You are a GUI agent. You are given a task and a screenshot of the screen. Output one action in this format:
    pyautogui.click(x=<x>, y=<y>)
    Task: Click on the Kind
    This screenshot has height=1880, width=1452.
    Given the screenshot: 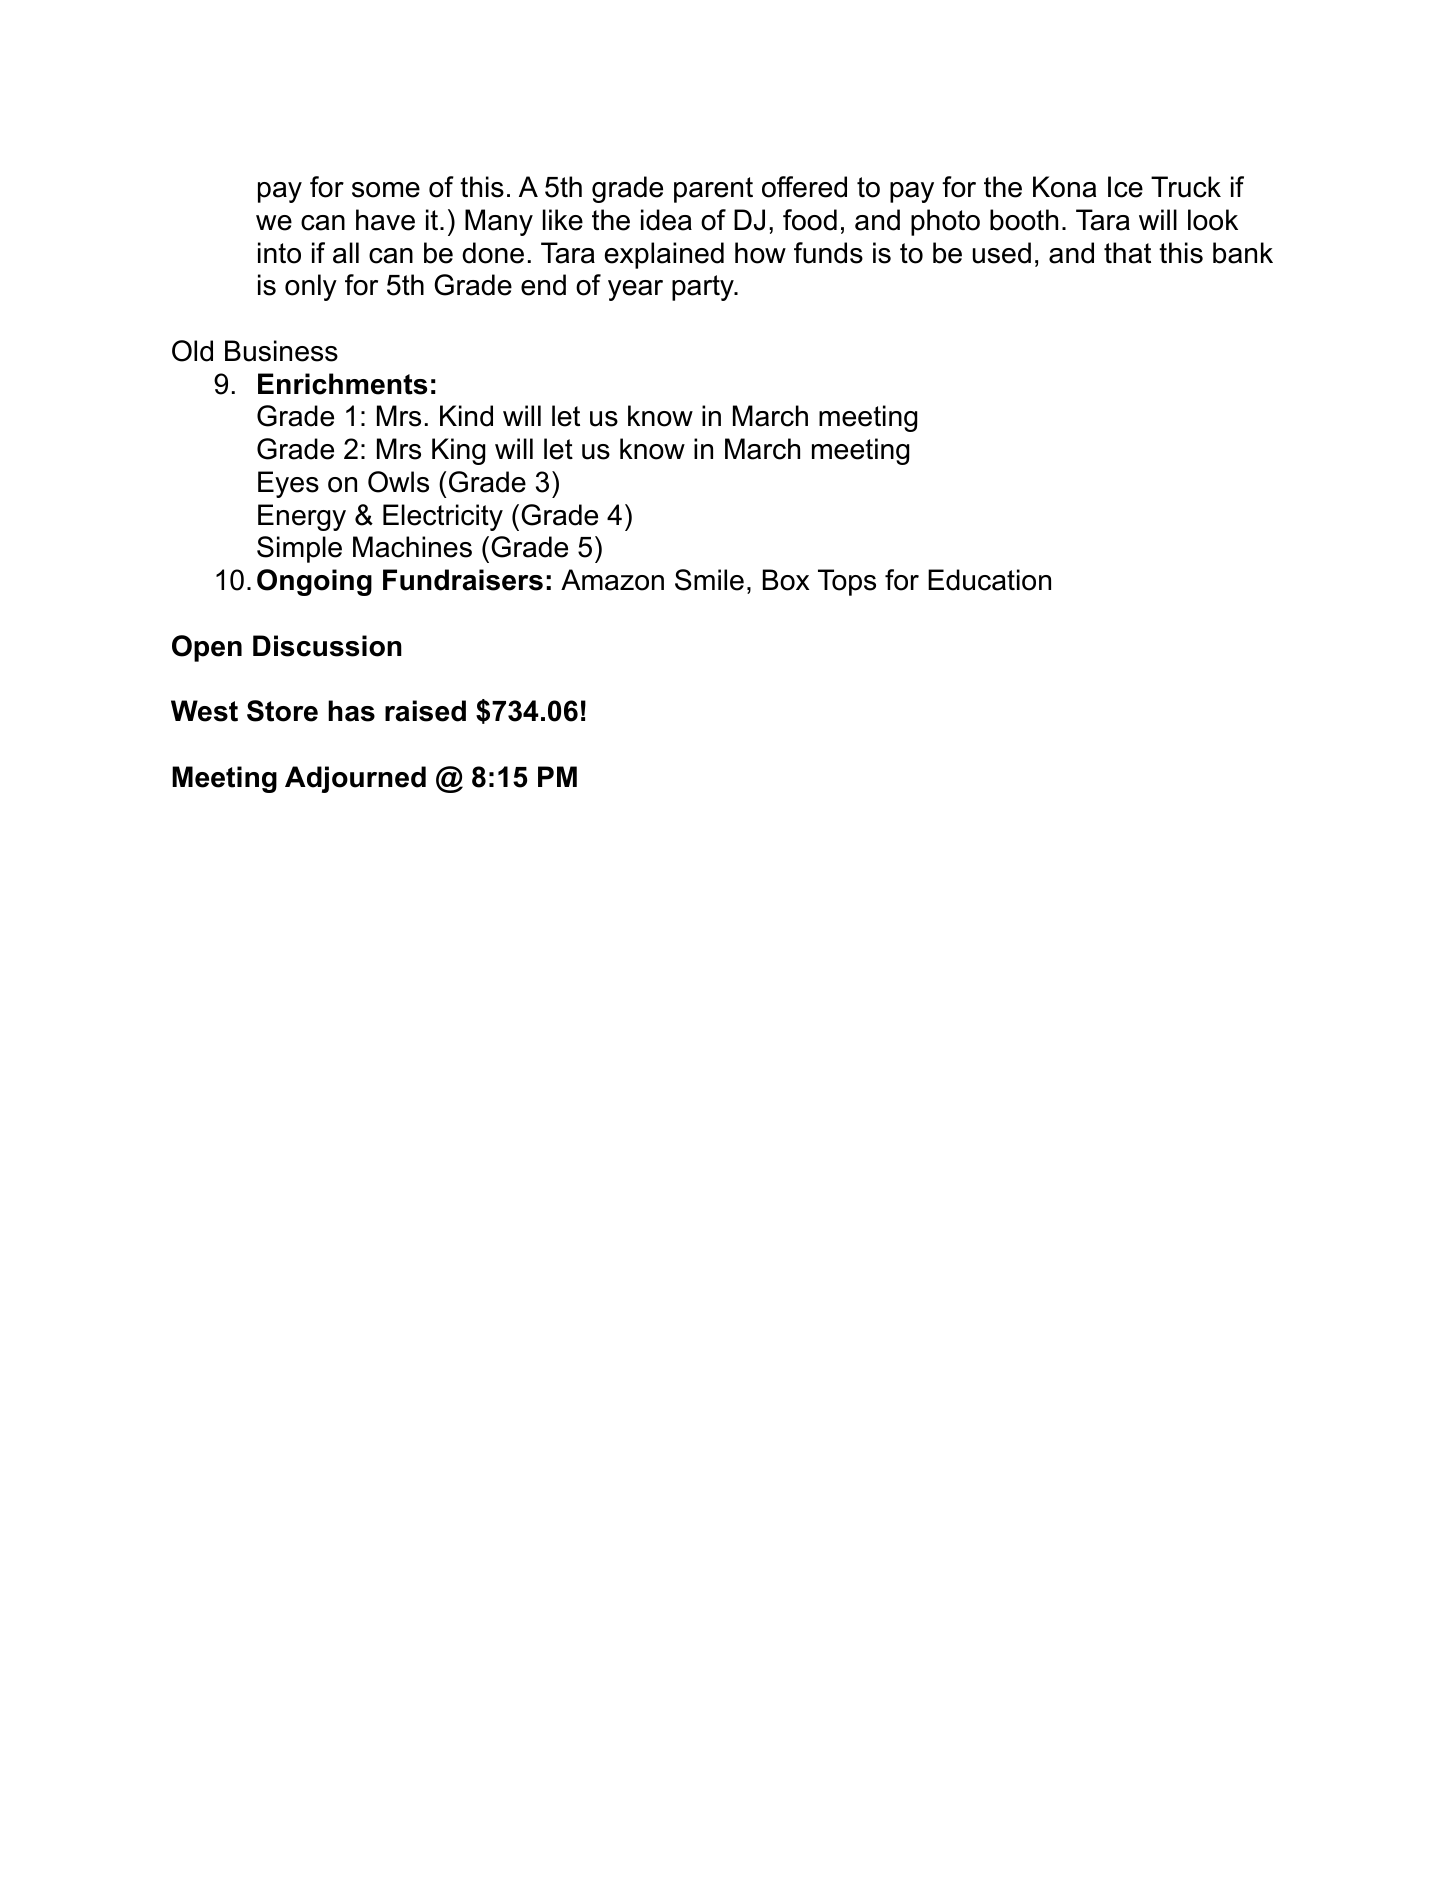 What is the action you would take?
    pyautogui.click(x=466, y=416)
